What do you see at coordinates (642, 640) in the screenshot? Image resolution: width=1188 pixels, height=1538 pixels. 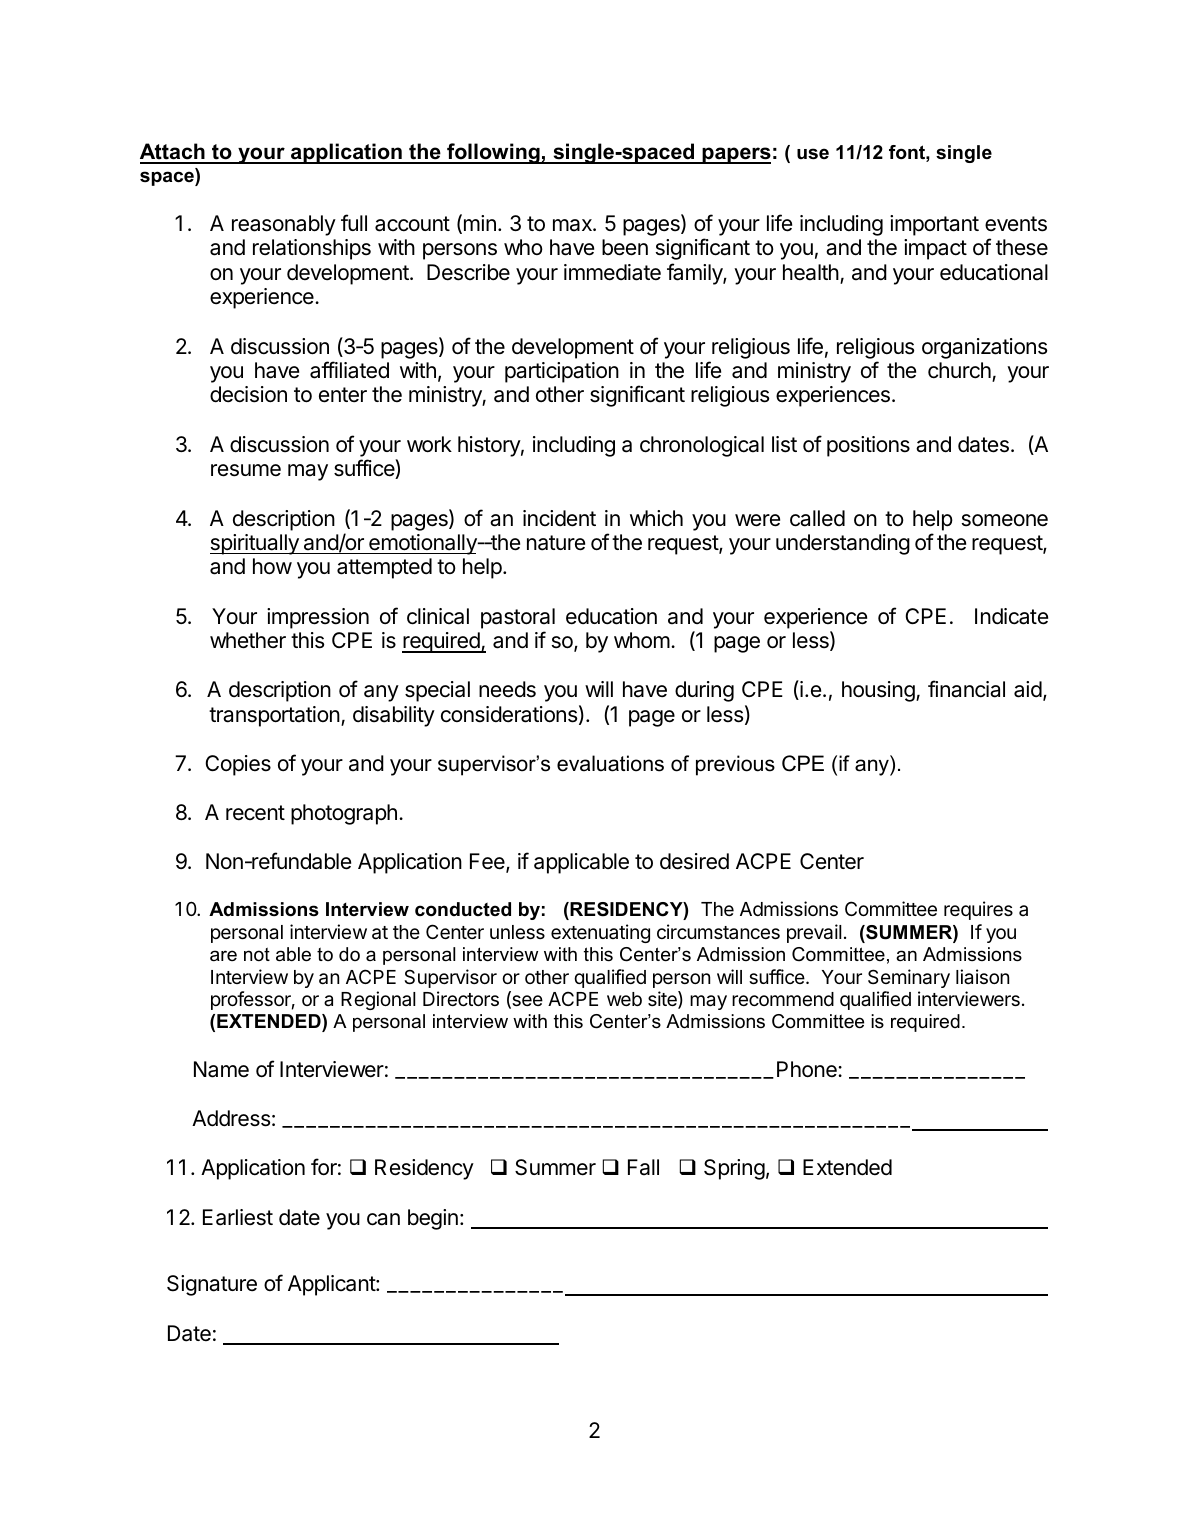 I see `whom` at bounding box center [642, 640].
